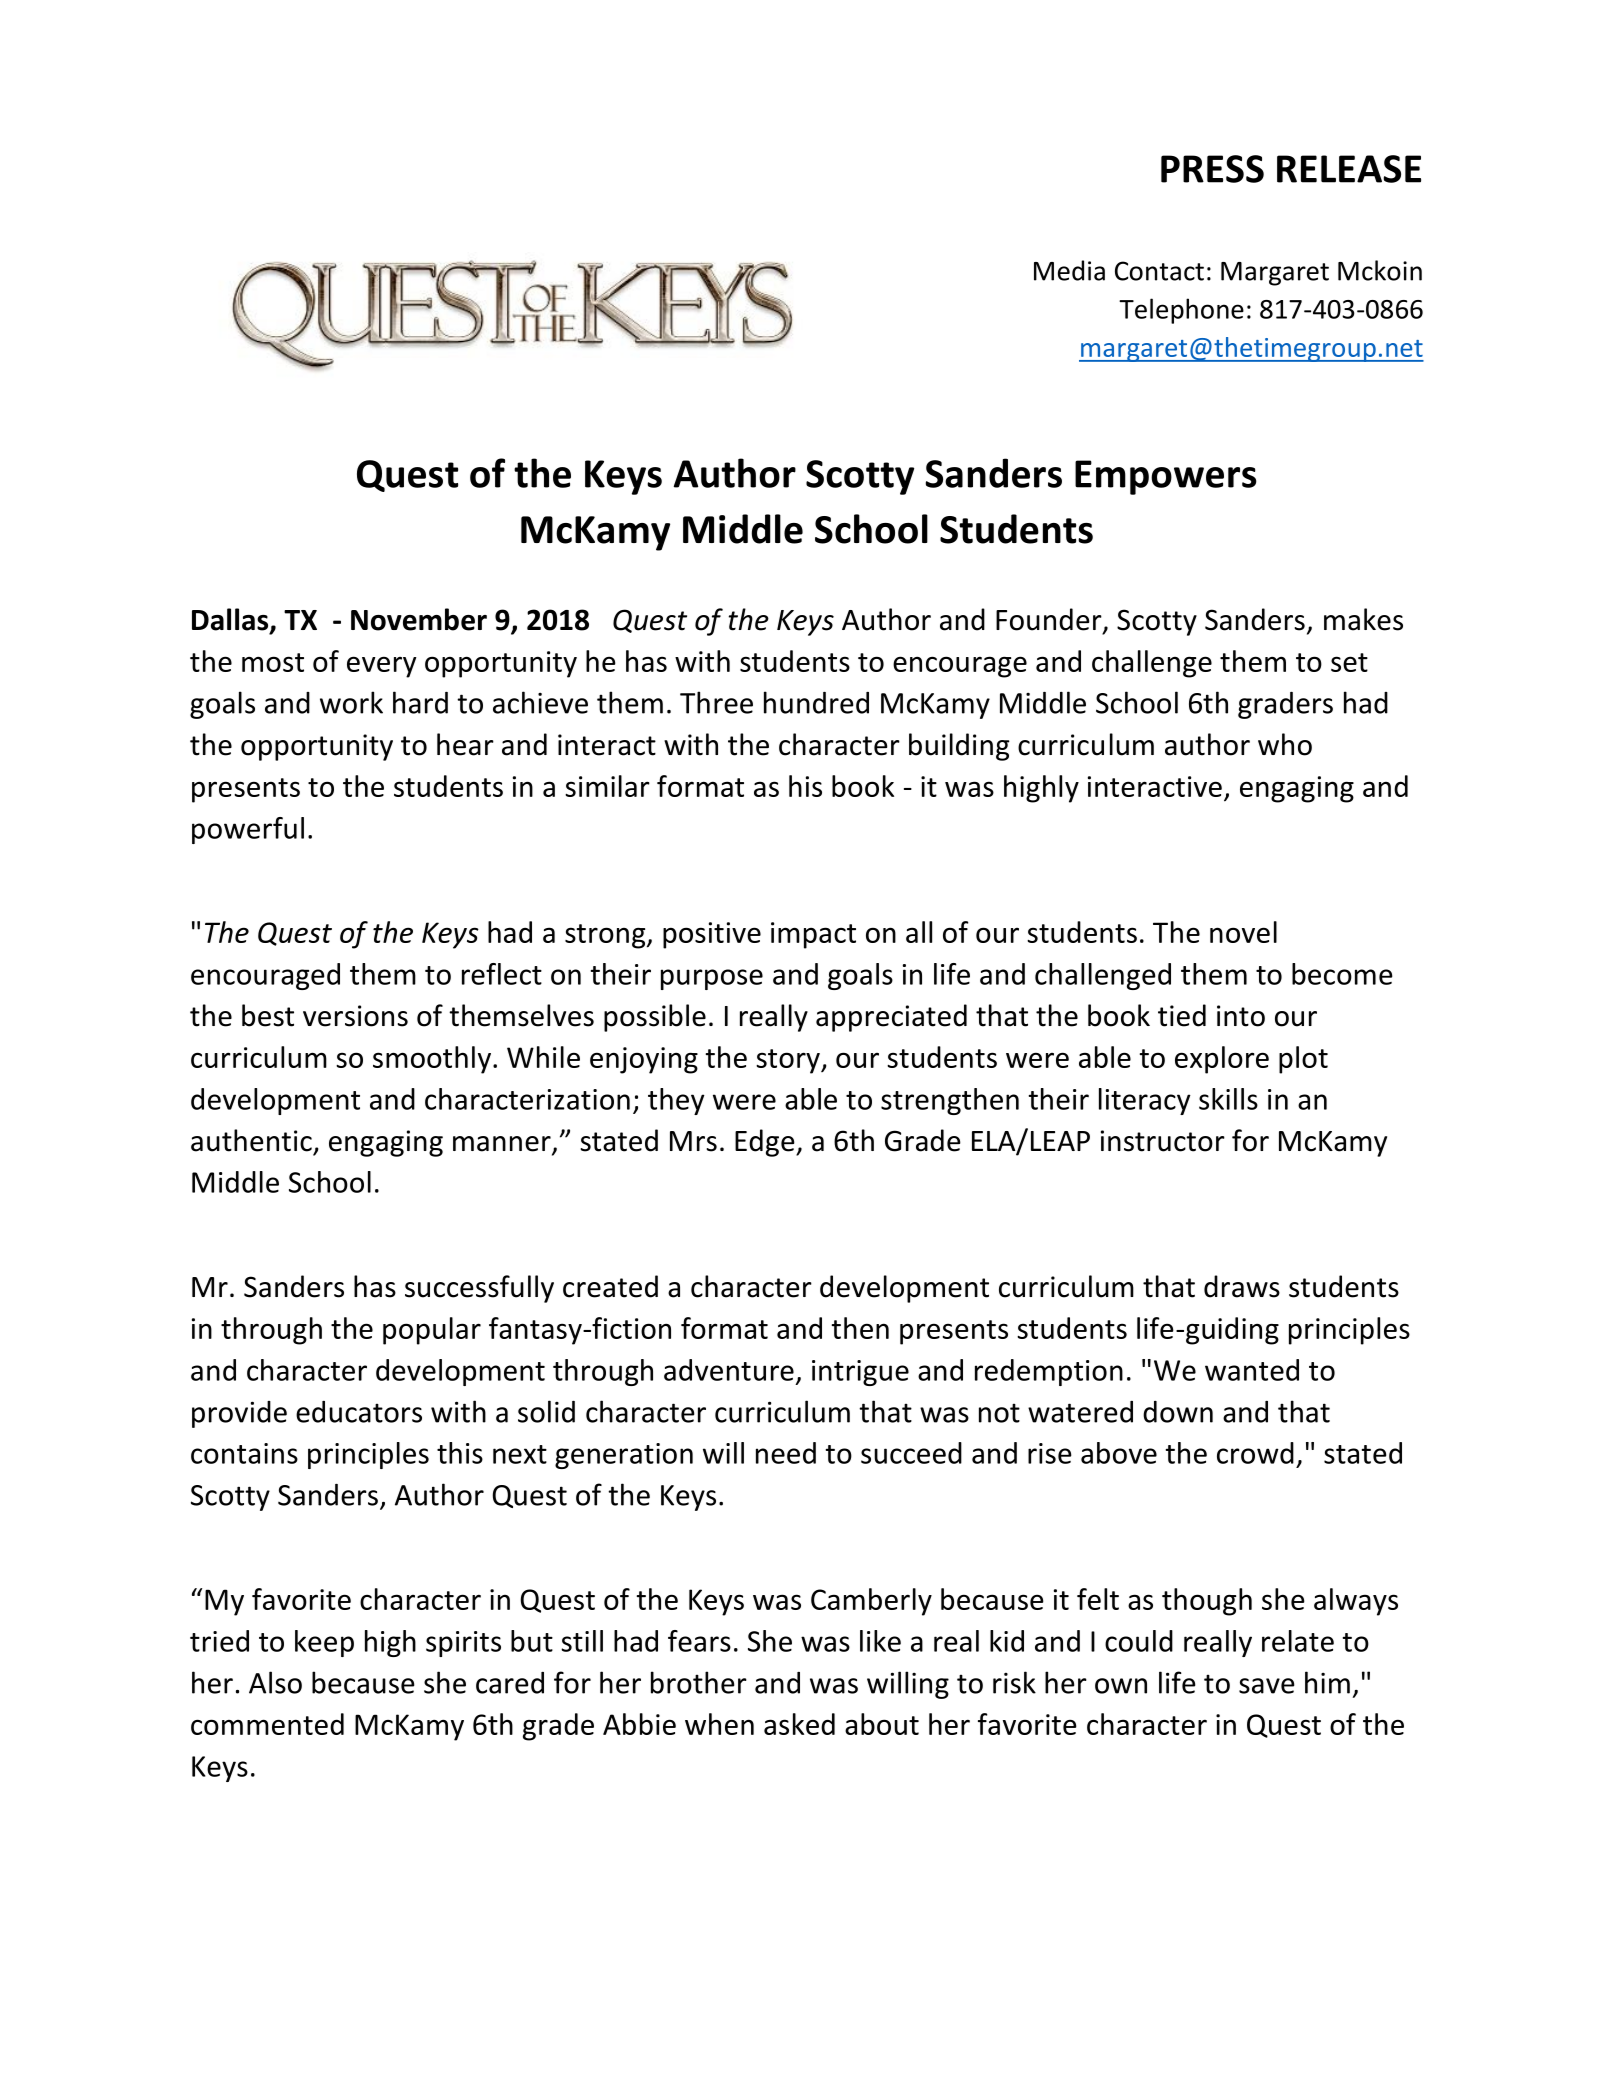  Describe the element at coordinates (1285, 744) in the page. I see `who` at that location.
